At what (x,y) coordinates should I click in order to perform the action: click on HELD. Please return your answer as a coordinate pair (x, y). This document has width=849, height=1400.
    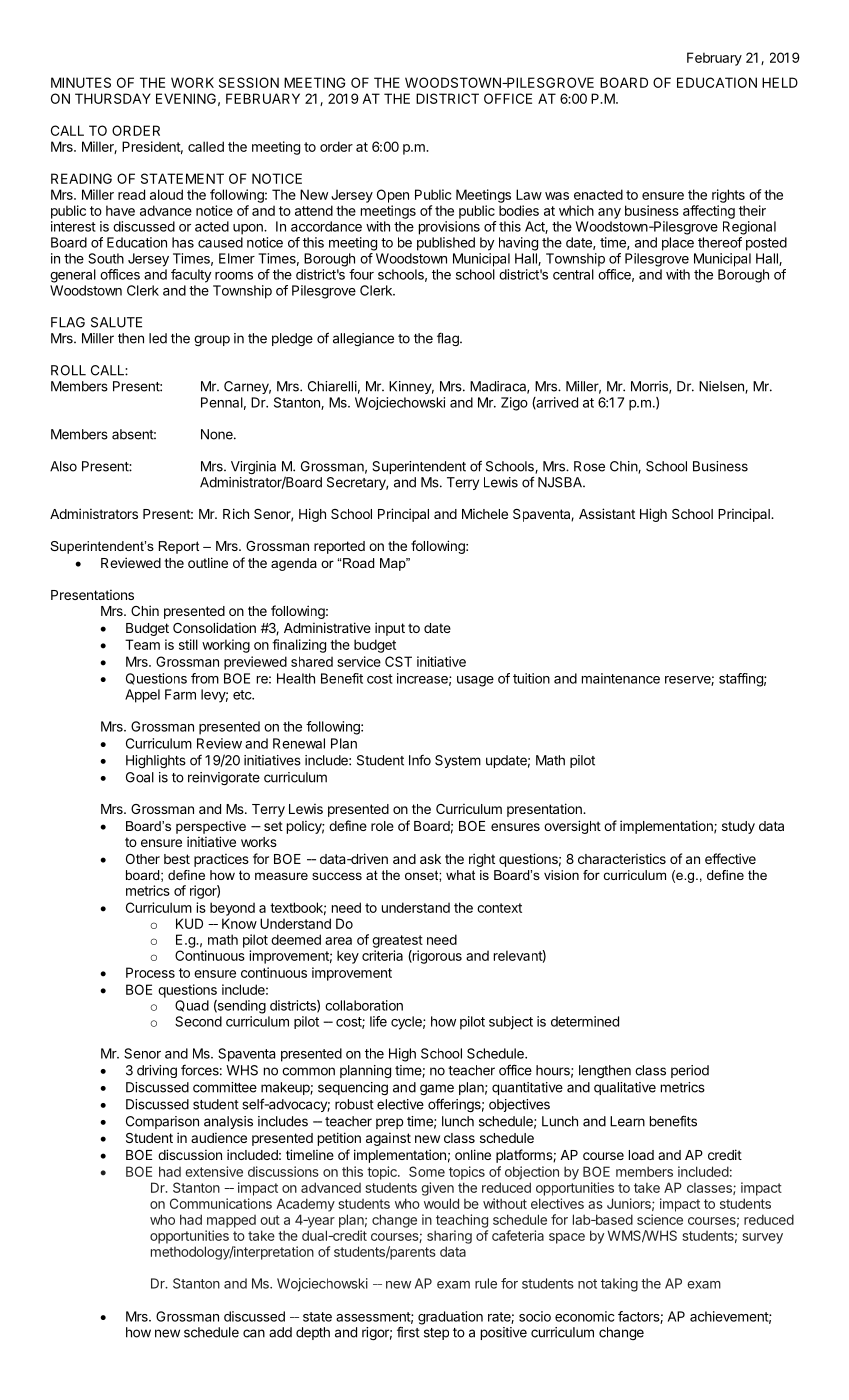
    Looking at the image, I should click on (780, 82).
